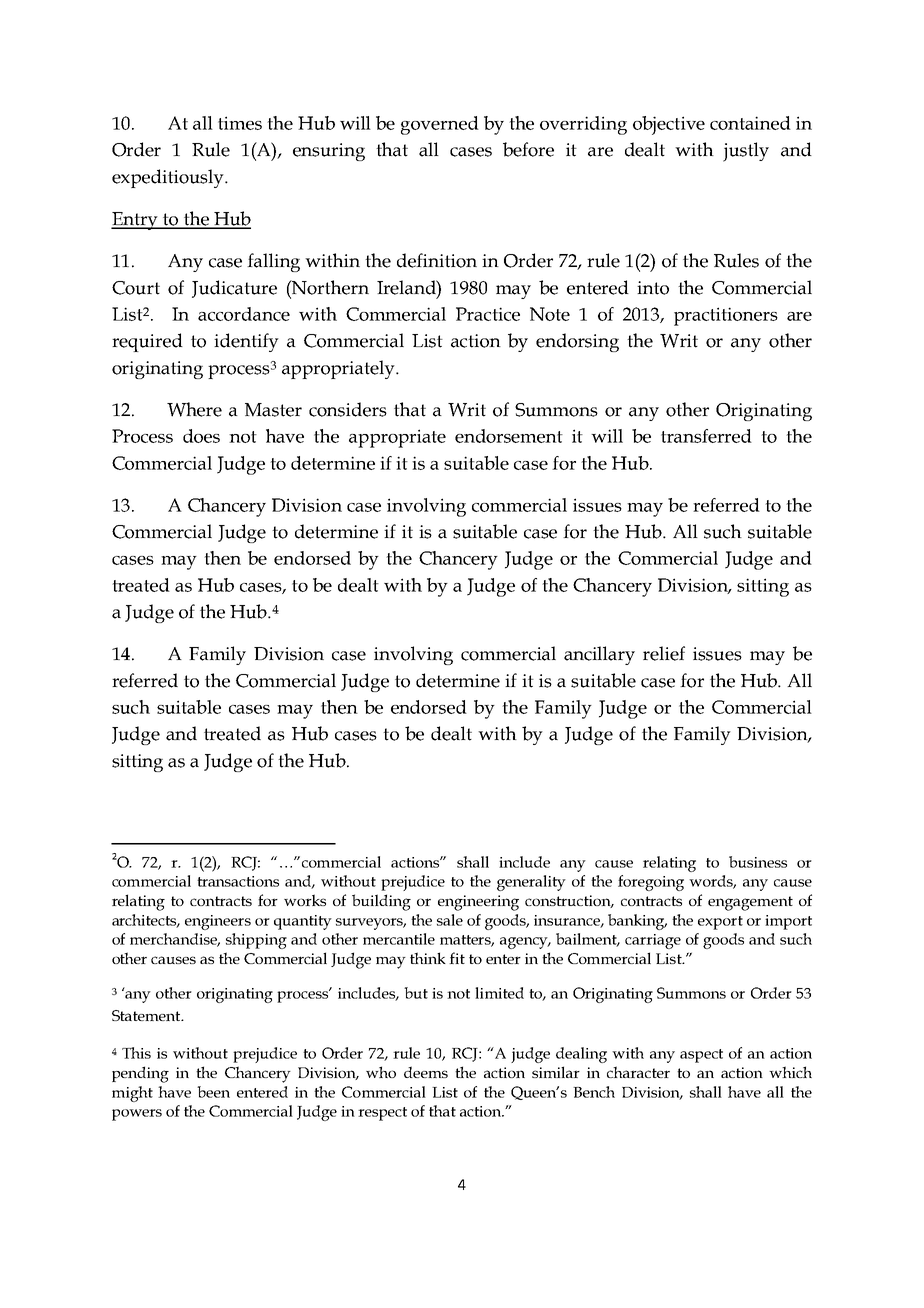  Describe the element at coordinates (531, 883) in the screenshot. I see `generality` at that location.
